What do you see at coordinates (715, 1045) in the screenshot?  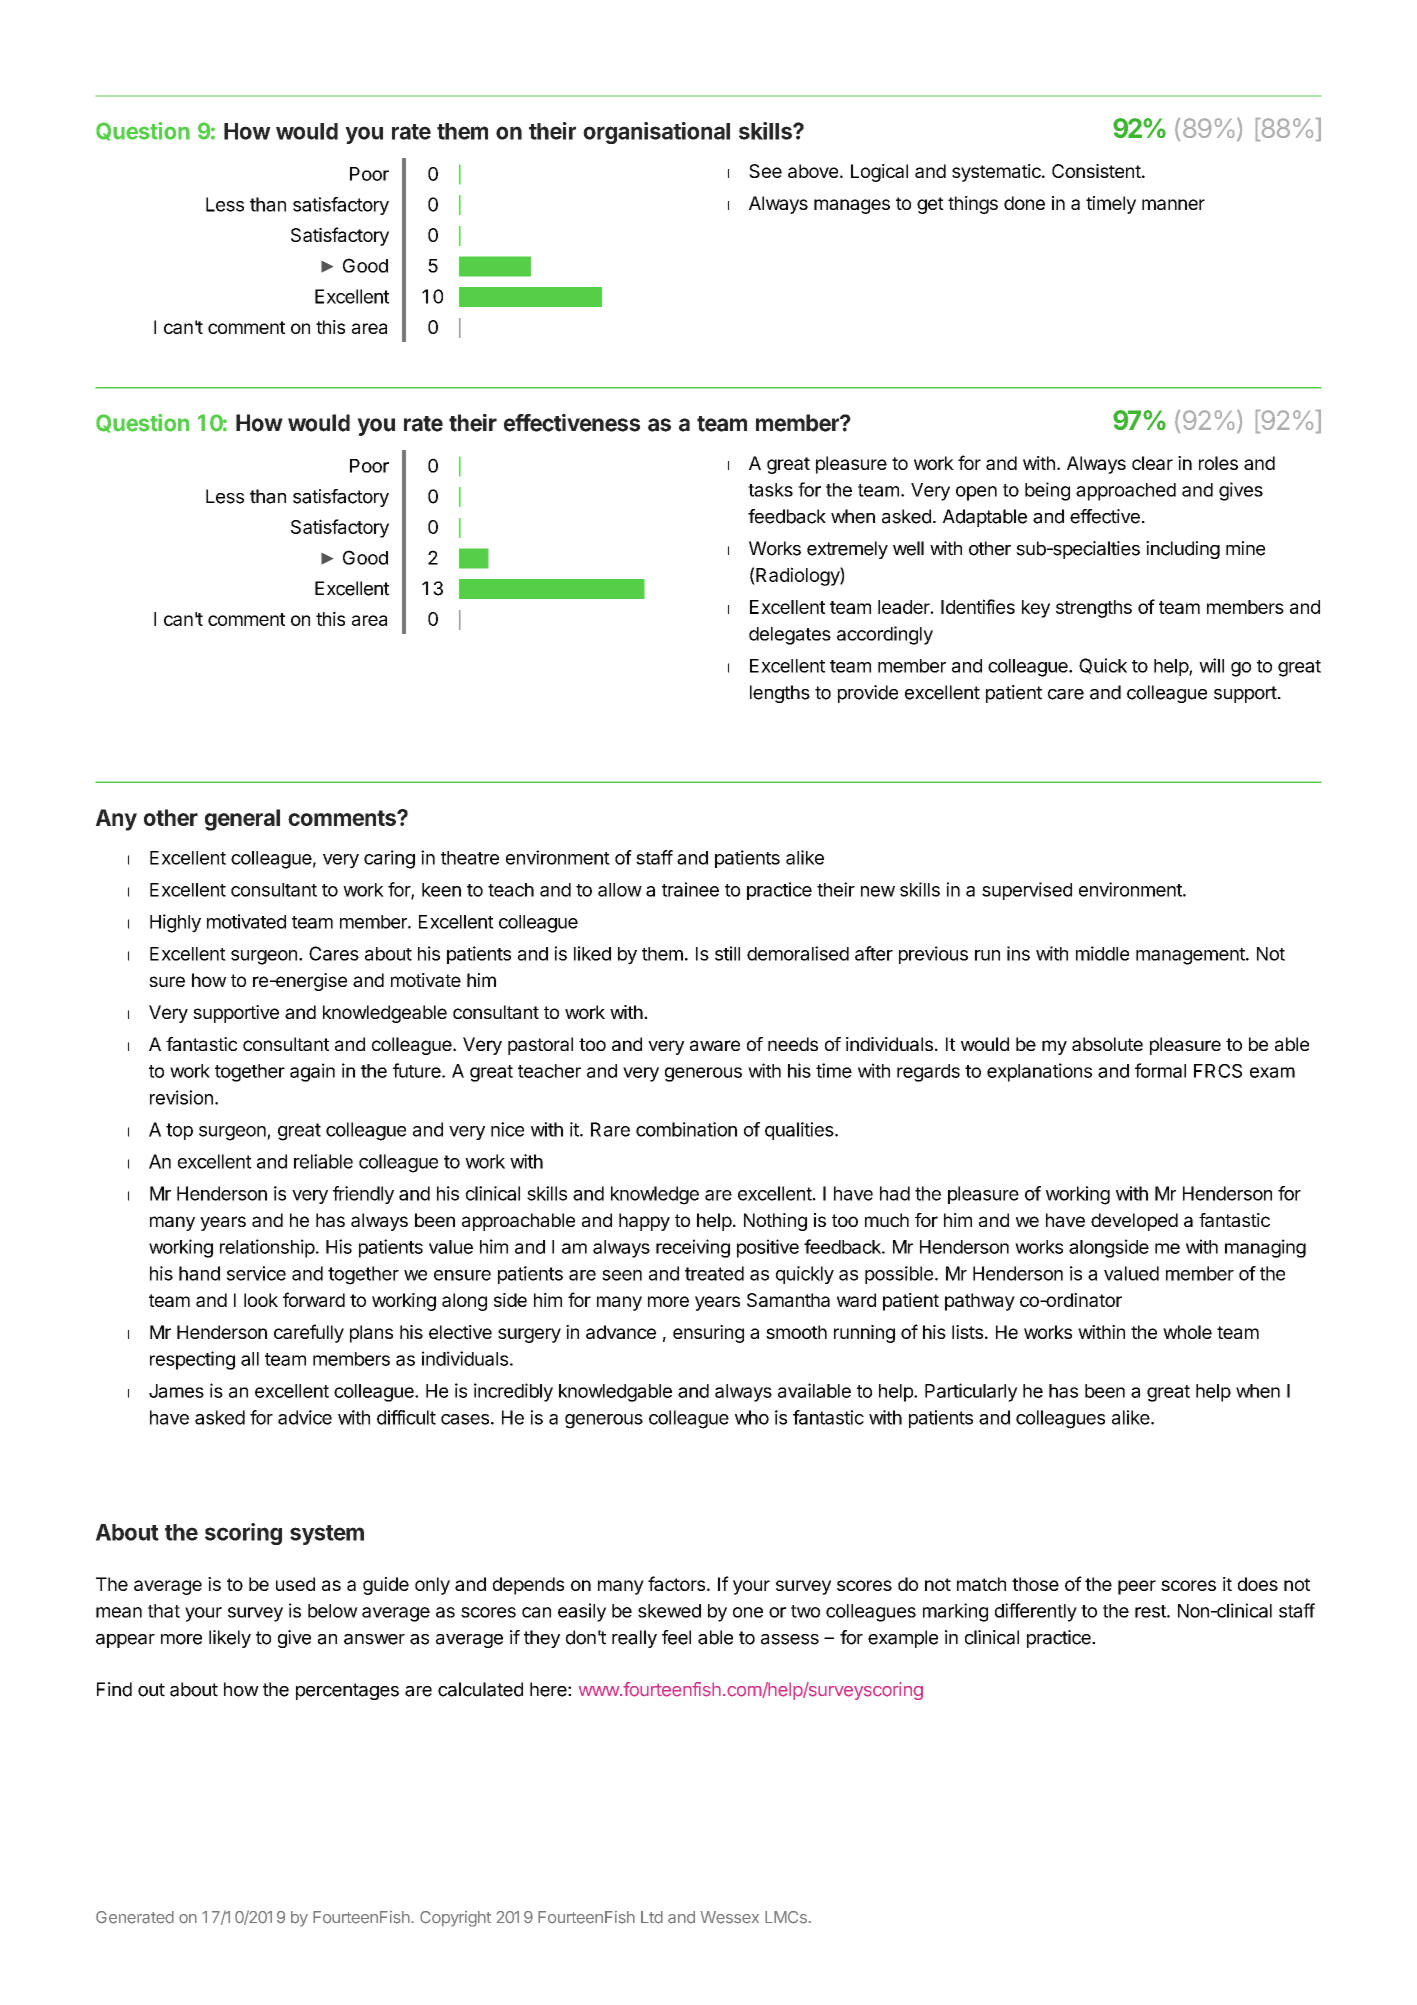 I see `aware` at bounding box center [715, 1045].
